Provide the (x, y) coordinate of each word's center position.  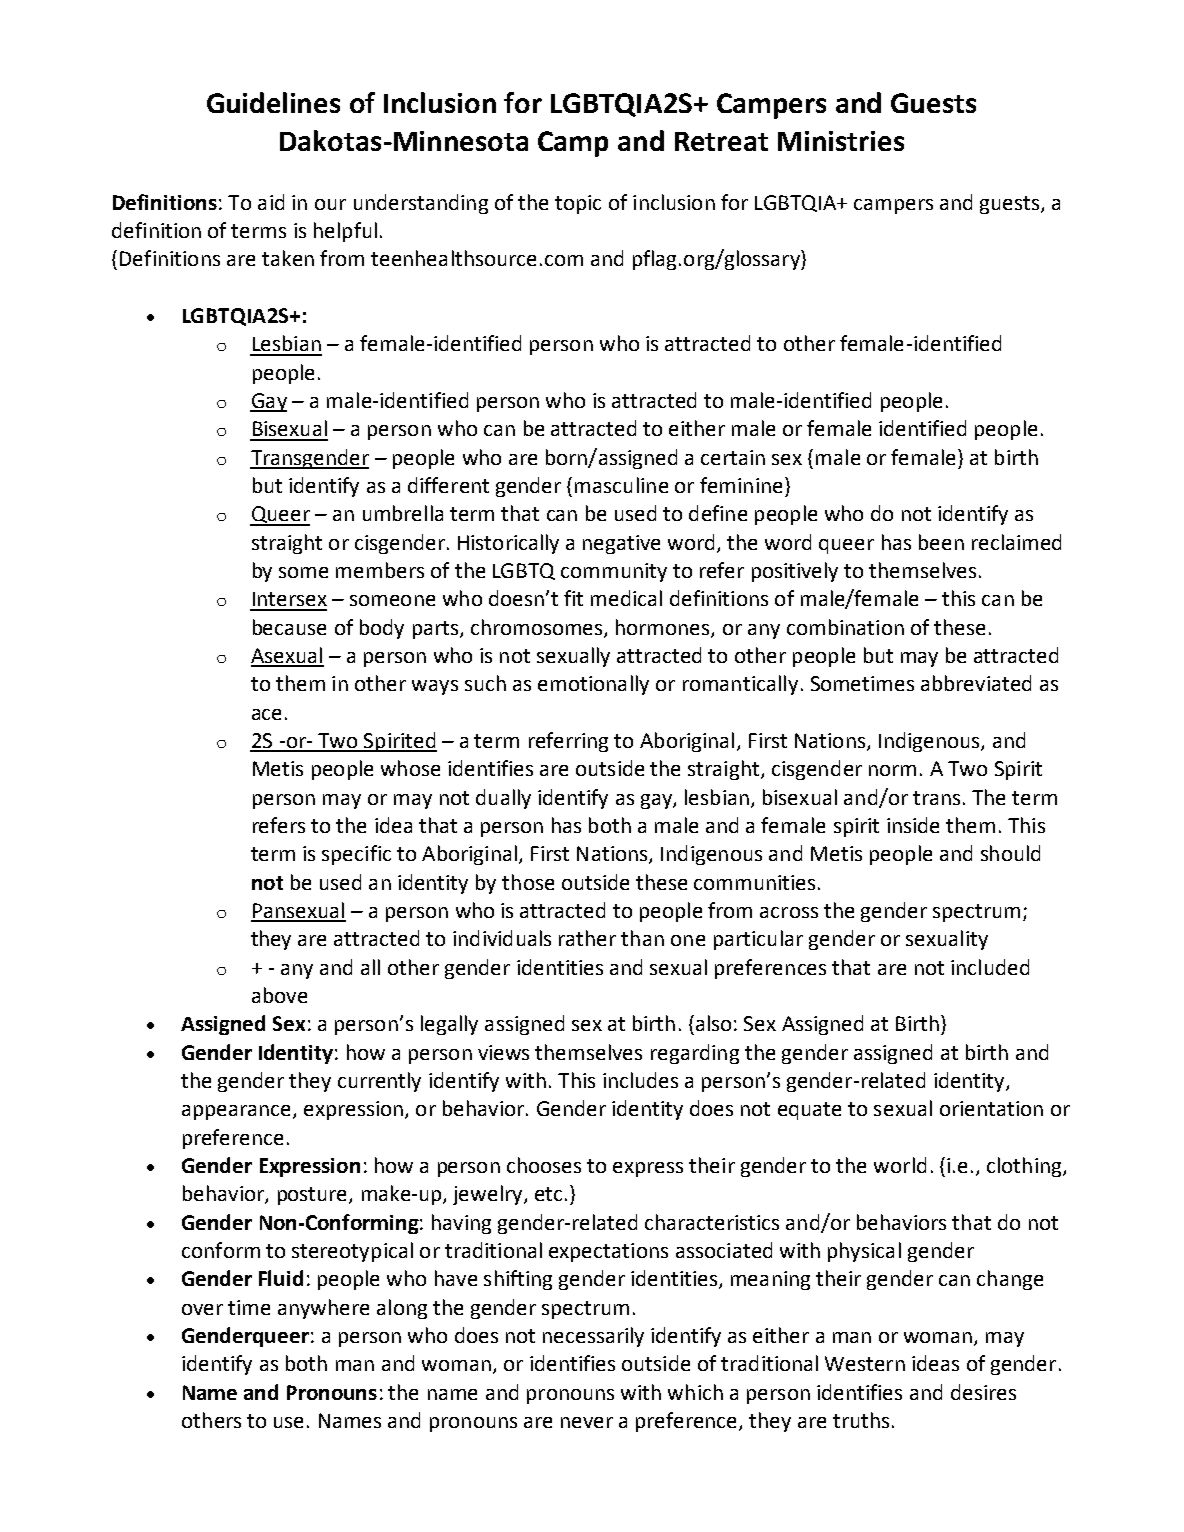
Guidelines (273, 102)
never (587, 1422)
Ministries (841, 141)
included (990, 967)
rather (587, 938)
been (941, 542)
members (380, 570)
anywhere (323, 1309)
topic (578, 204)
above (279, 995)
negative (621, 544)
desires (983, 1392)
